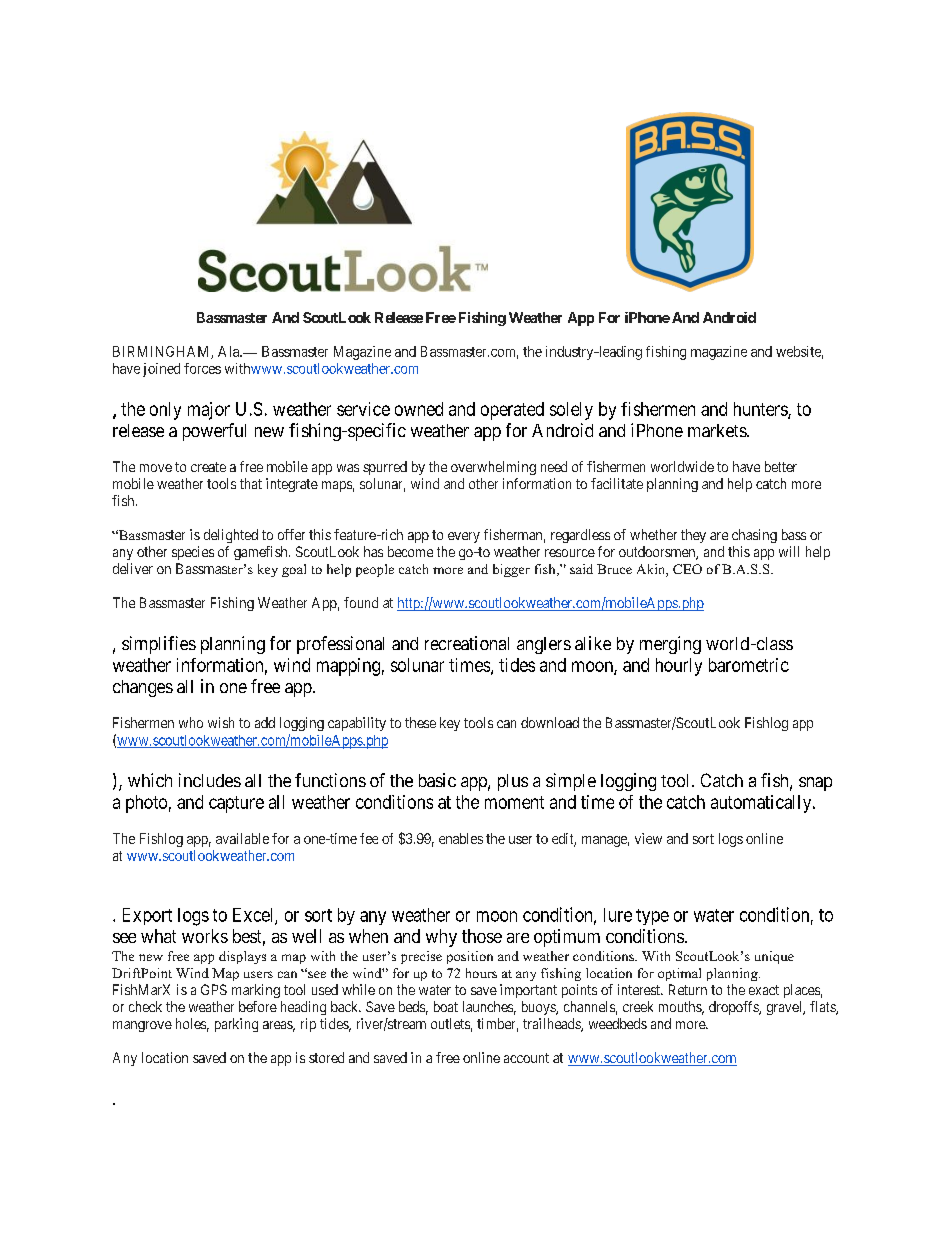  Describe the element at coordinates (526, 1058) in the screenshot. I see `account` at that location.
